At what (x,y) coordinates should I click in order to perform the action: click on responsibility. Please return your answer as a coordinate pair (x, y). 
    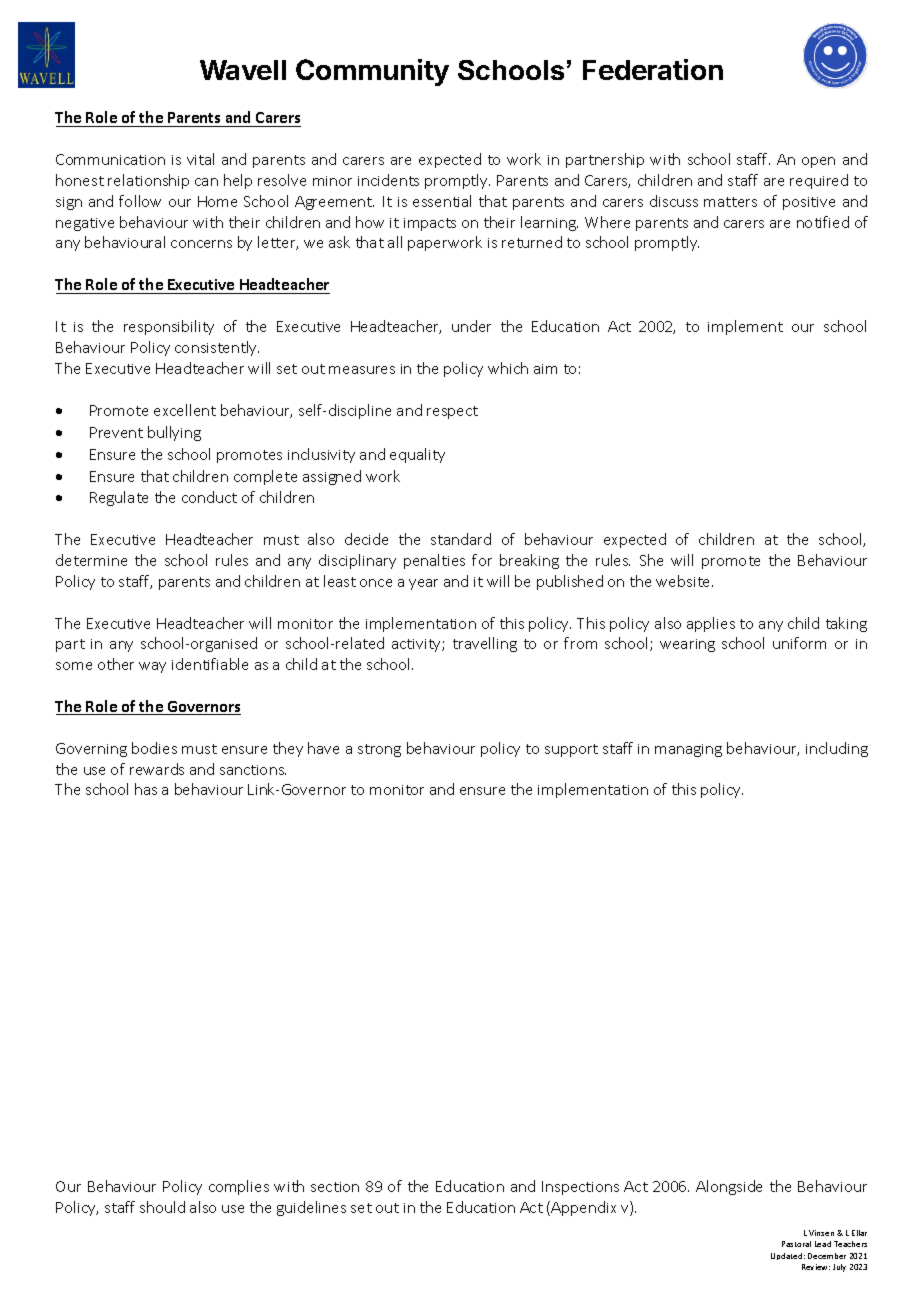
    Looking at the image, I should click on (169, 327).
